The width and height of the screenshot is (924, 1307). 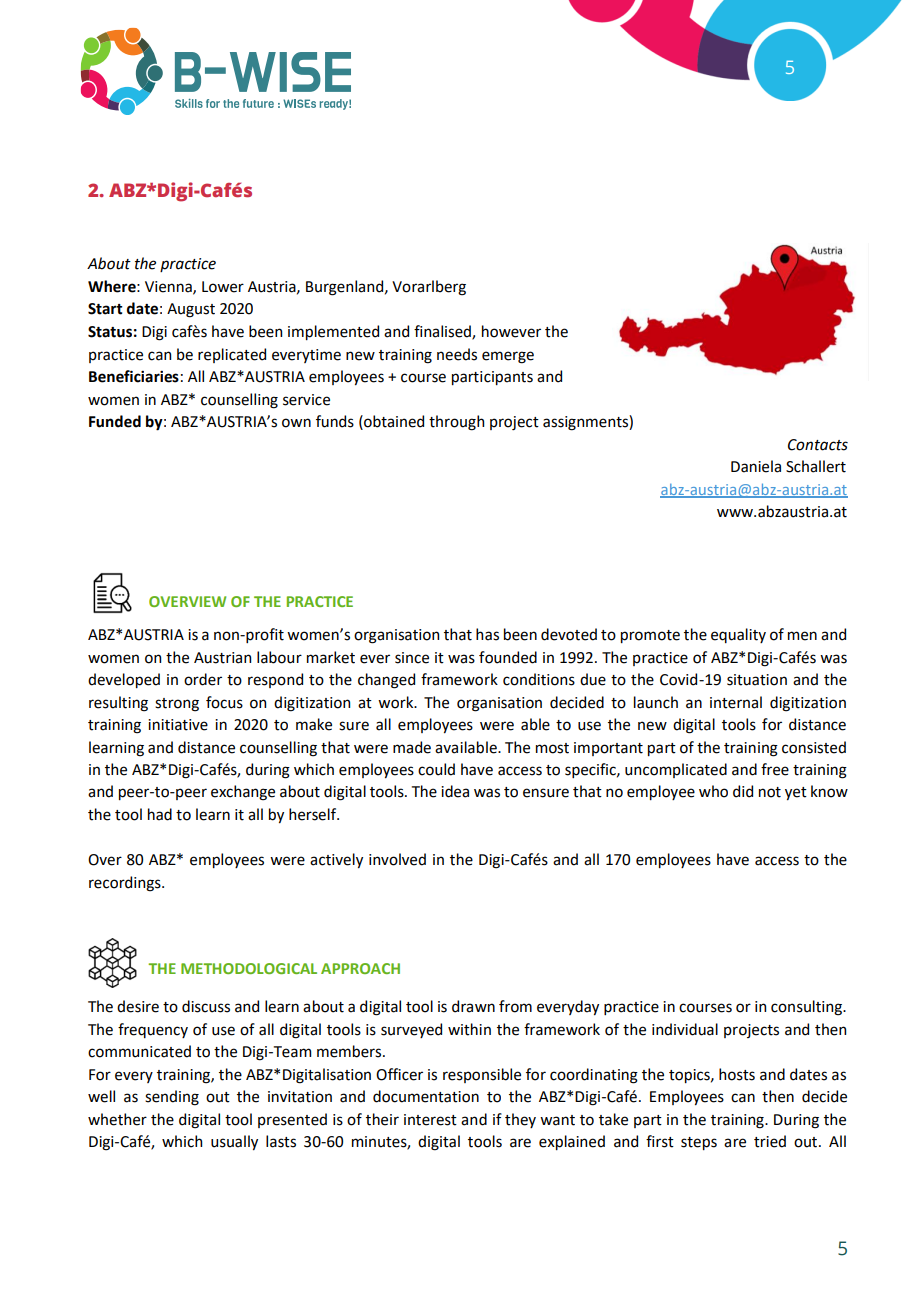 What do you see at coordinates (172, 1098) in the screenshot?
I see `sending` at bounding box center [172, 1098].
